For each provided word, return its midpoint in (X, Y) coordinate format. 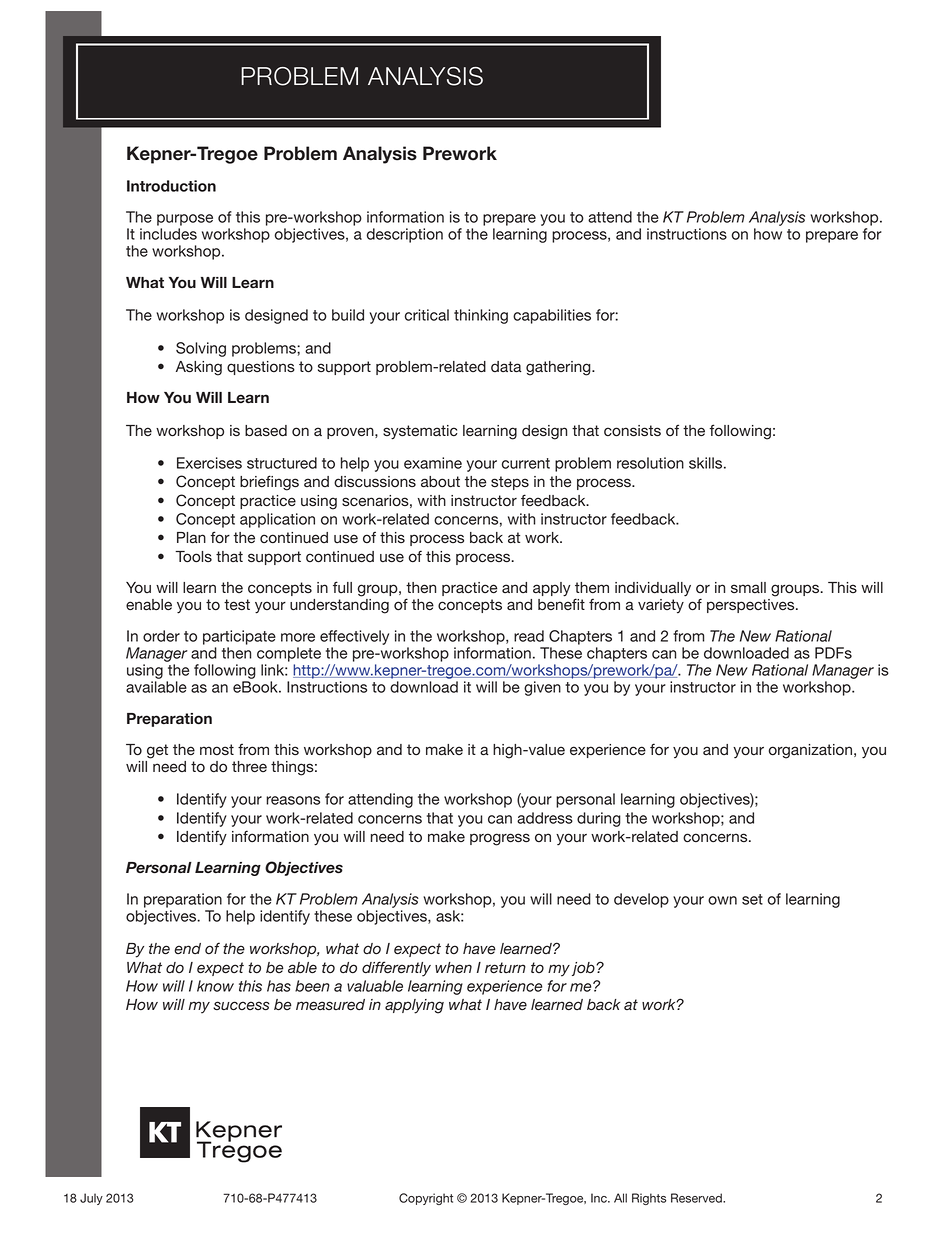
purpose (185, 220)
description (405, 235)
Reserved (697, 1198)
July (91, 1199)
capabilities (552, 316)
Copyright (426, 1199)
